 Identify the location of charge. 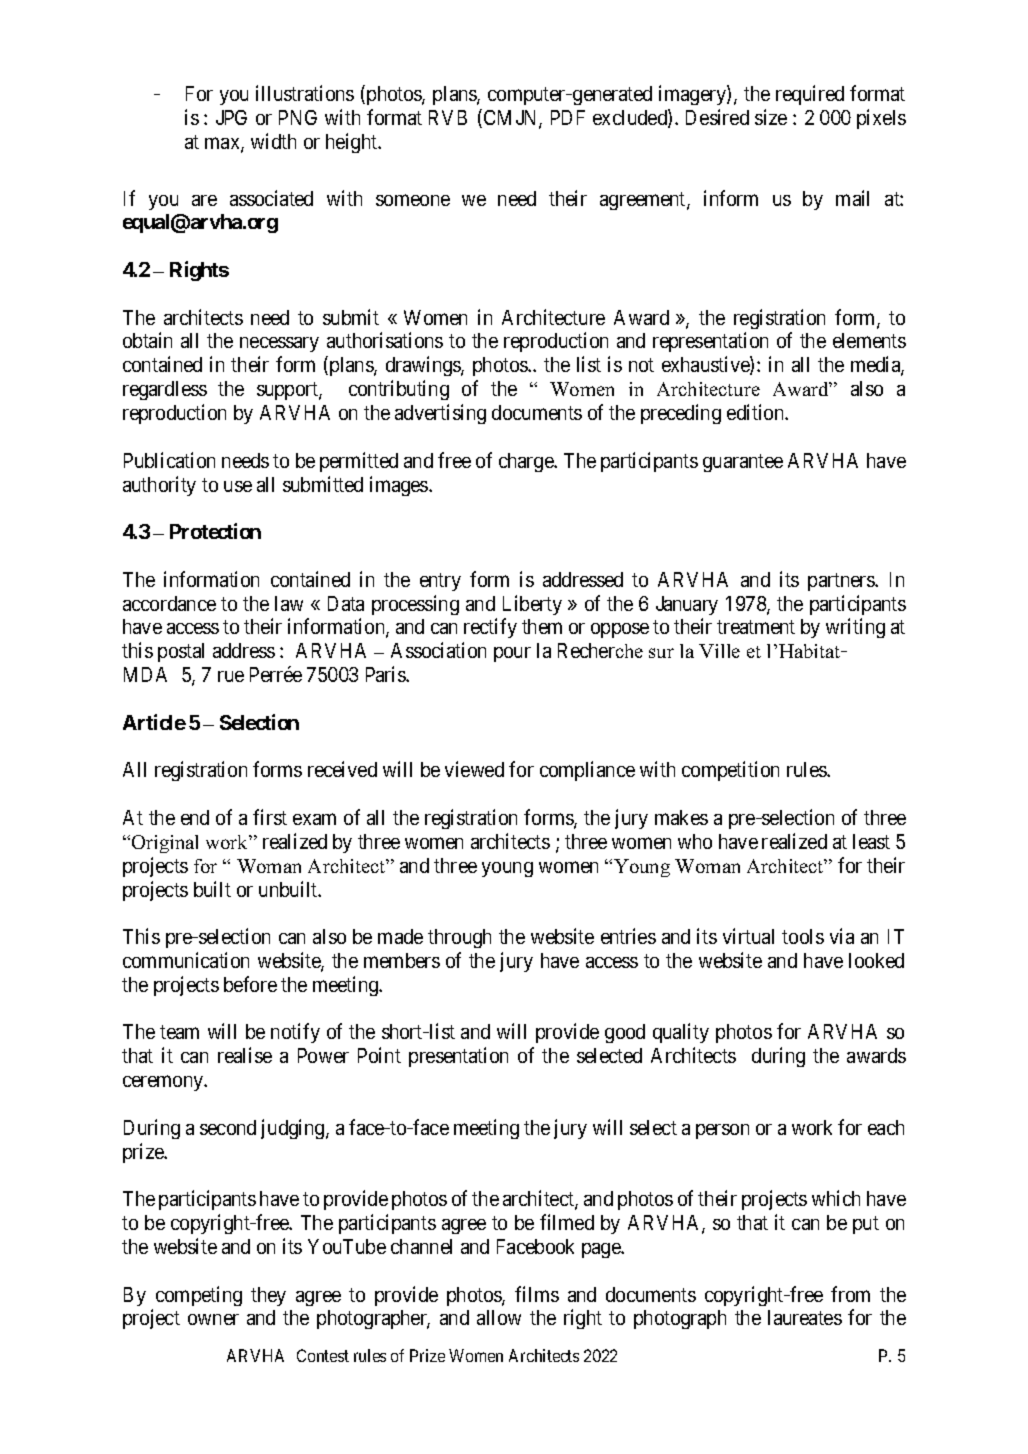
(527, 462).
